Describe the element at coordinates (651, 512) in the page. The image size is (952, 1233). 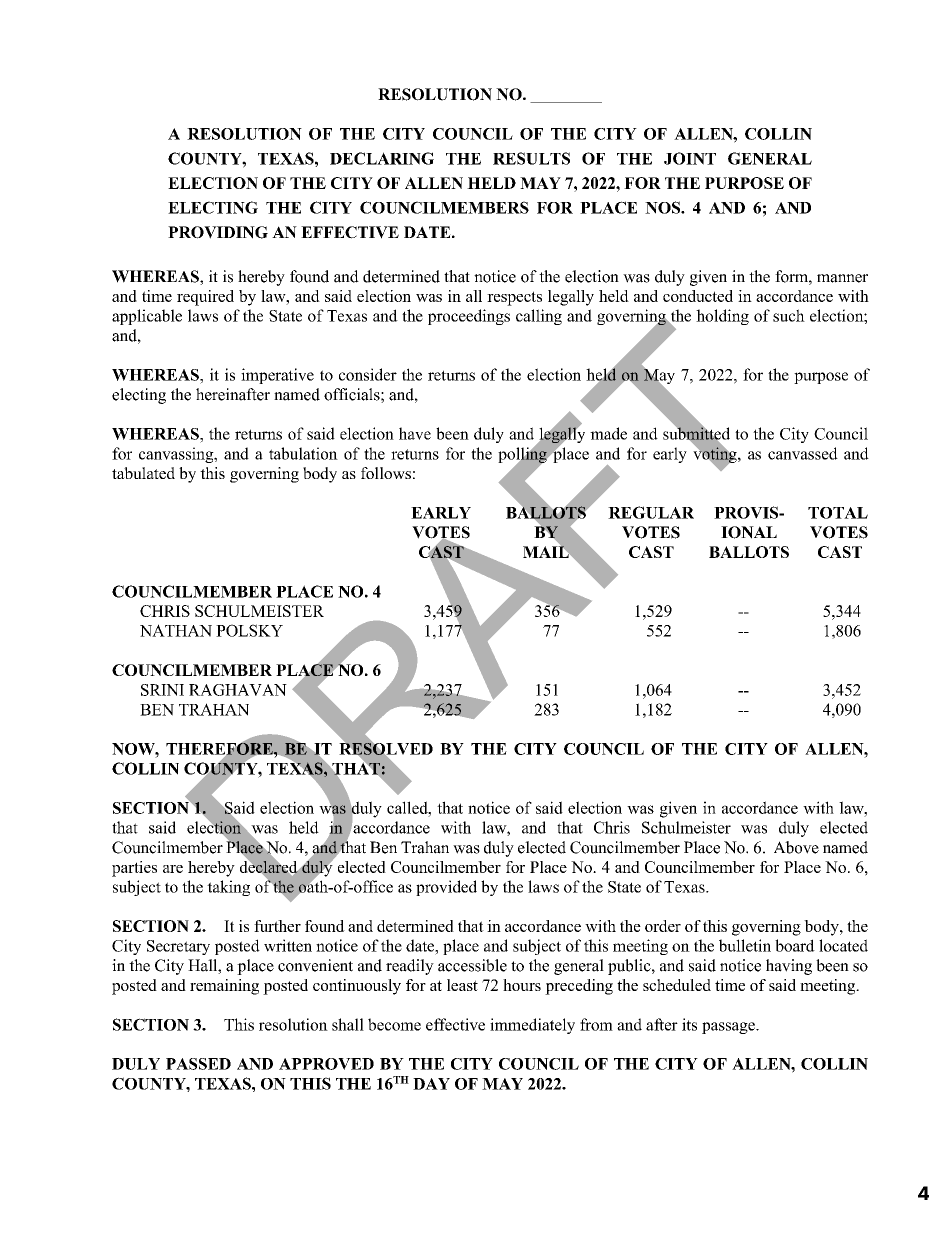
I see `REGULAR` at that location.
